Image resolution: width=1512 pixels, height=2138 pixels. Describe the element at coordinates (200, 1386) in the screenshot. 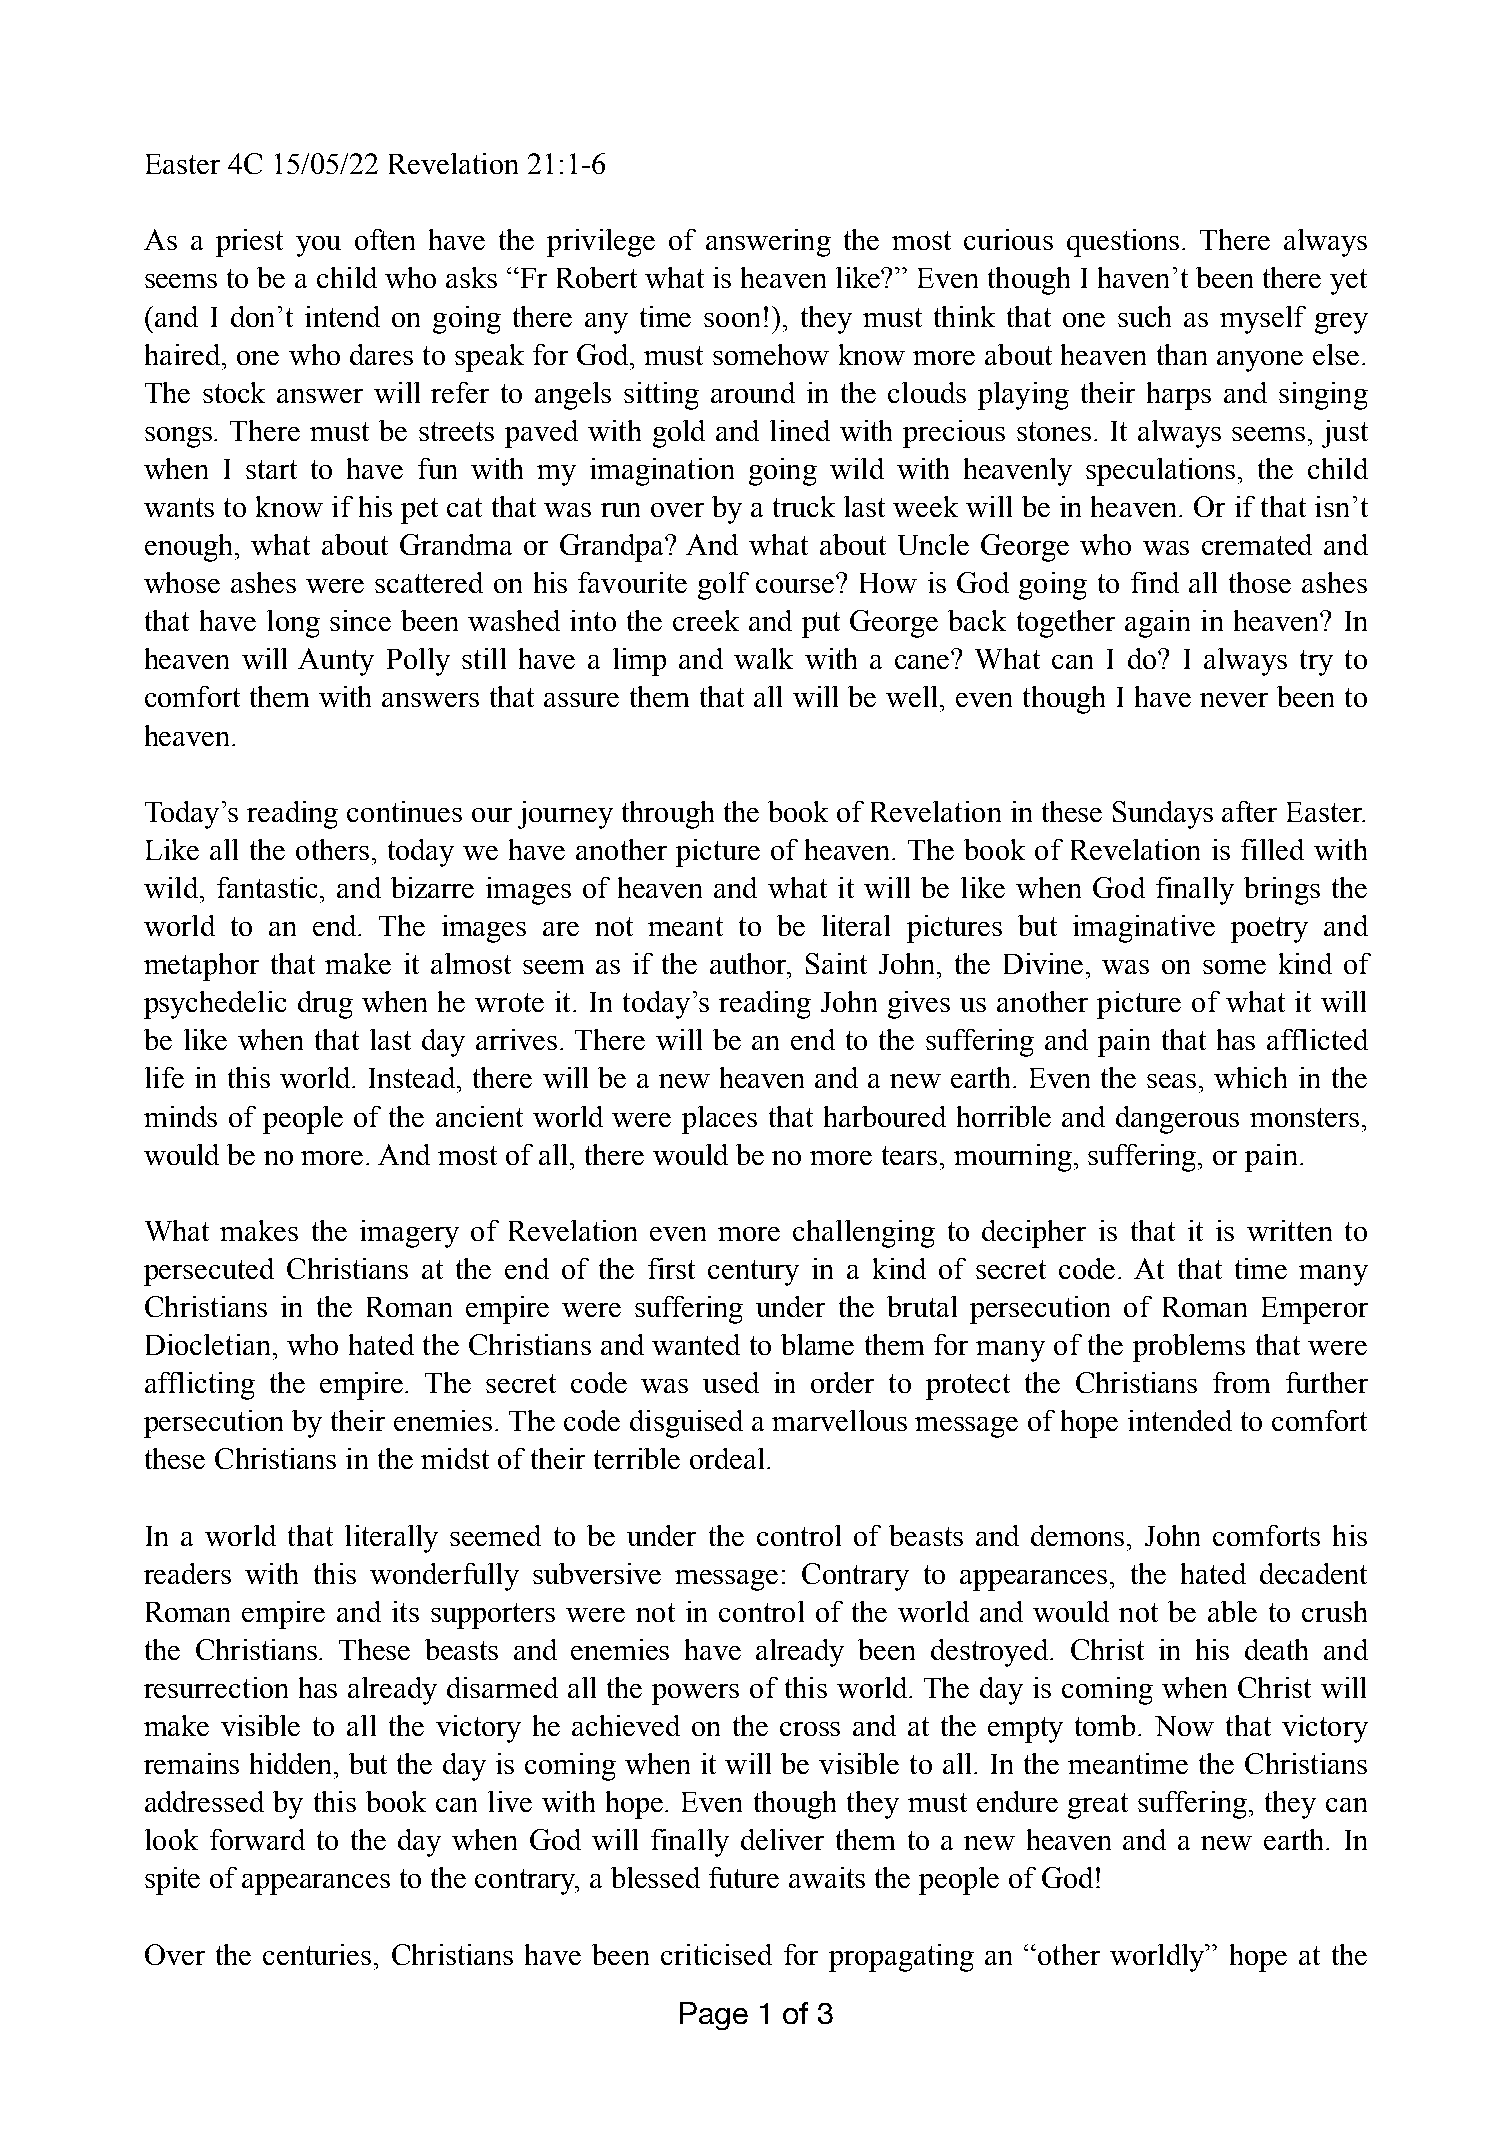

I see `afflicting` at that location.
